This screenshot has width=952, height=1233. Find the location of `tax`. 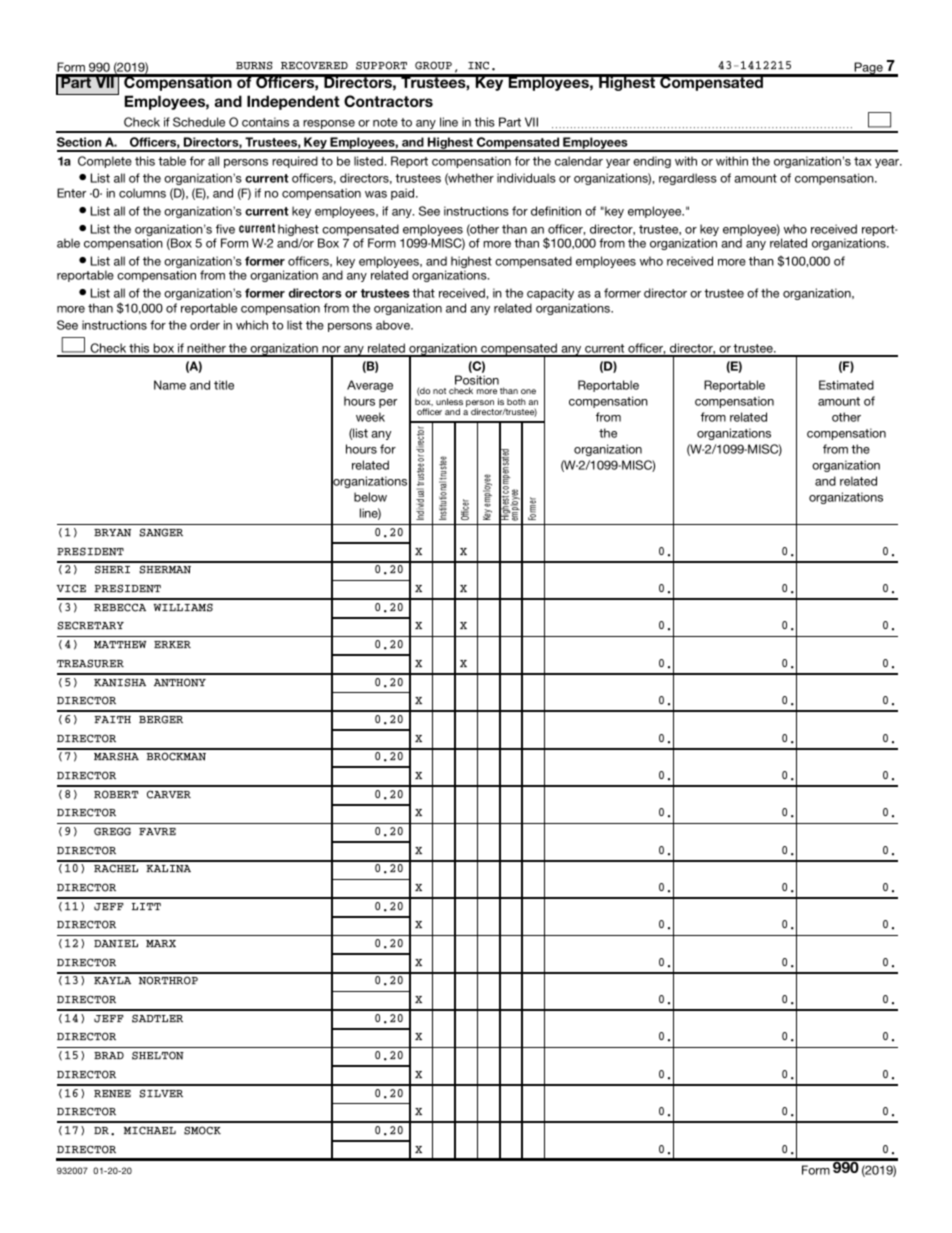

tax is located at coordinates (863, 161).
